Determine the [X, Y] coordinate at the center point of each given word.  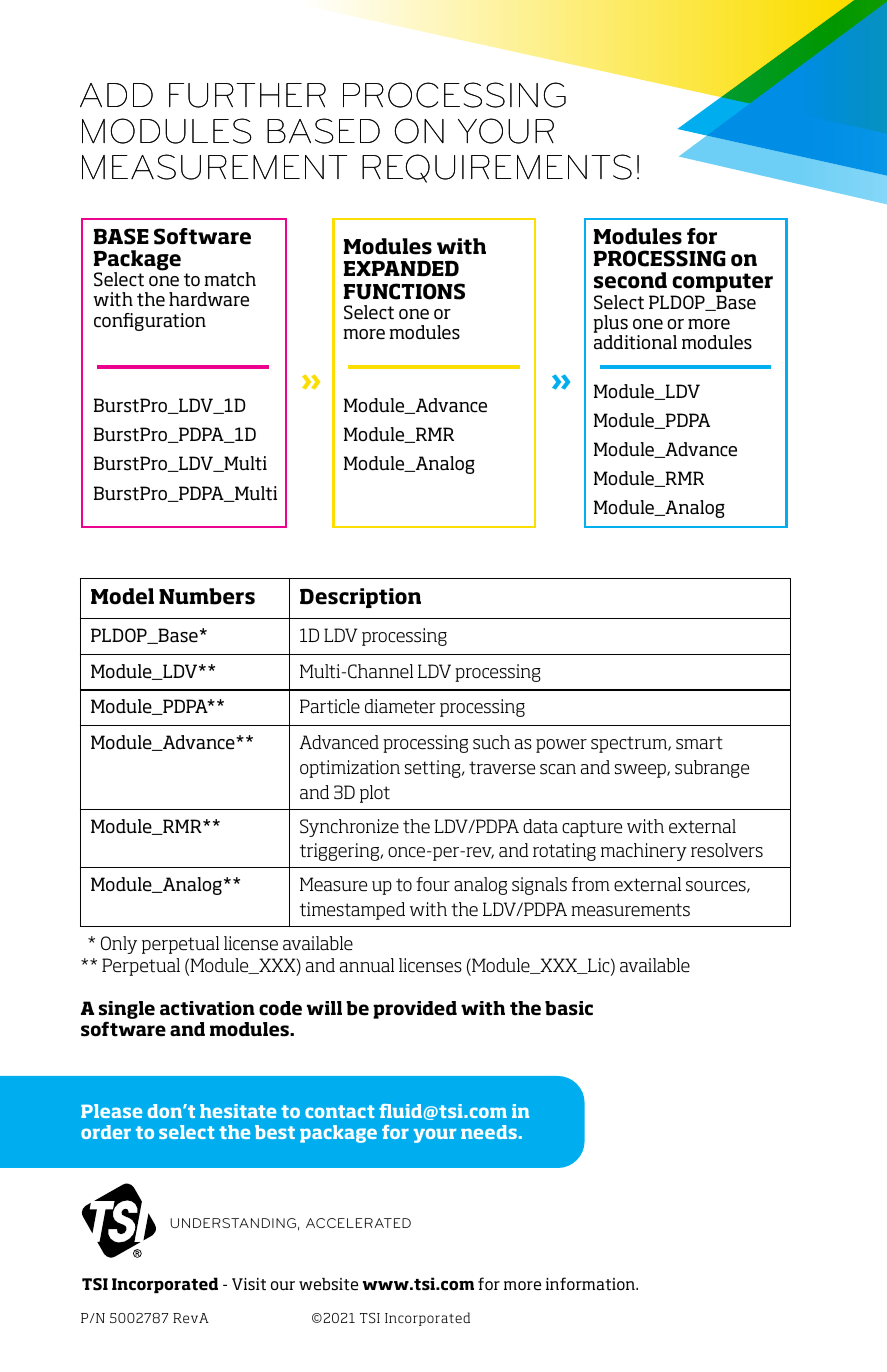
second [630, 280]
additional [635, 342]
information [591, 1284]
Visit [249, 1284]
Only [119, 945]
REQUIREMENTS [497, 168]
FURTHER [247, 95]
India [415, 1320]
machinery [644, 852]
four [433, 884]
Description [360, 598]
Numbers [207, 596]
